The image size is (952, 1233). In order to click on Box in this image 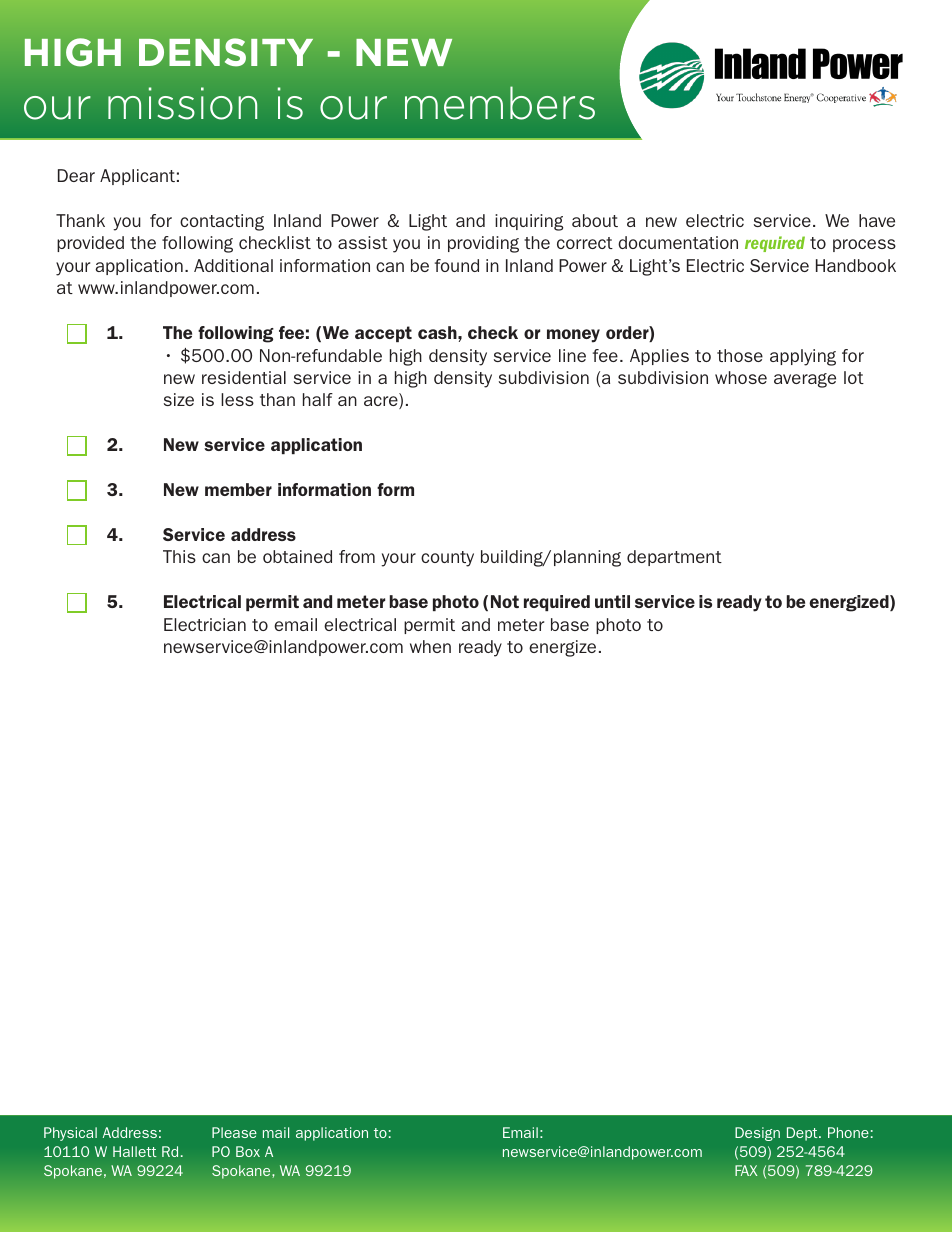, I will do `click(248, 1151)`.
